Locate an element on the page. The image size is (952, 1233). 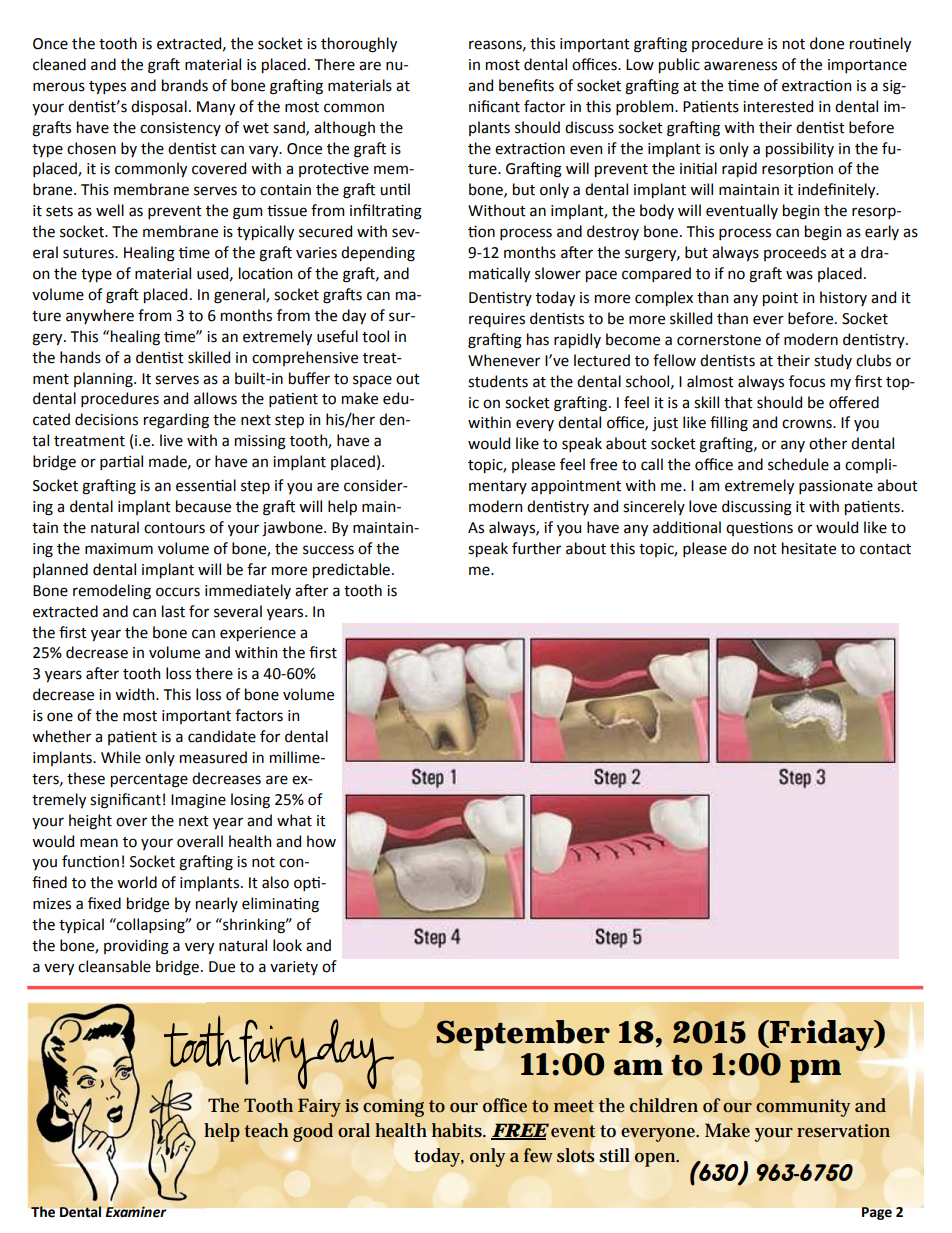
Examiner is located at coordinates (136, 1211).
